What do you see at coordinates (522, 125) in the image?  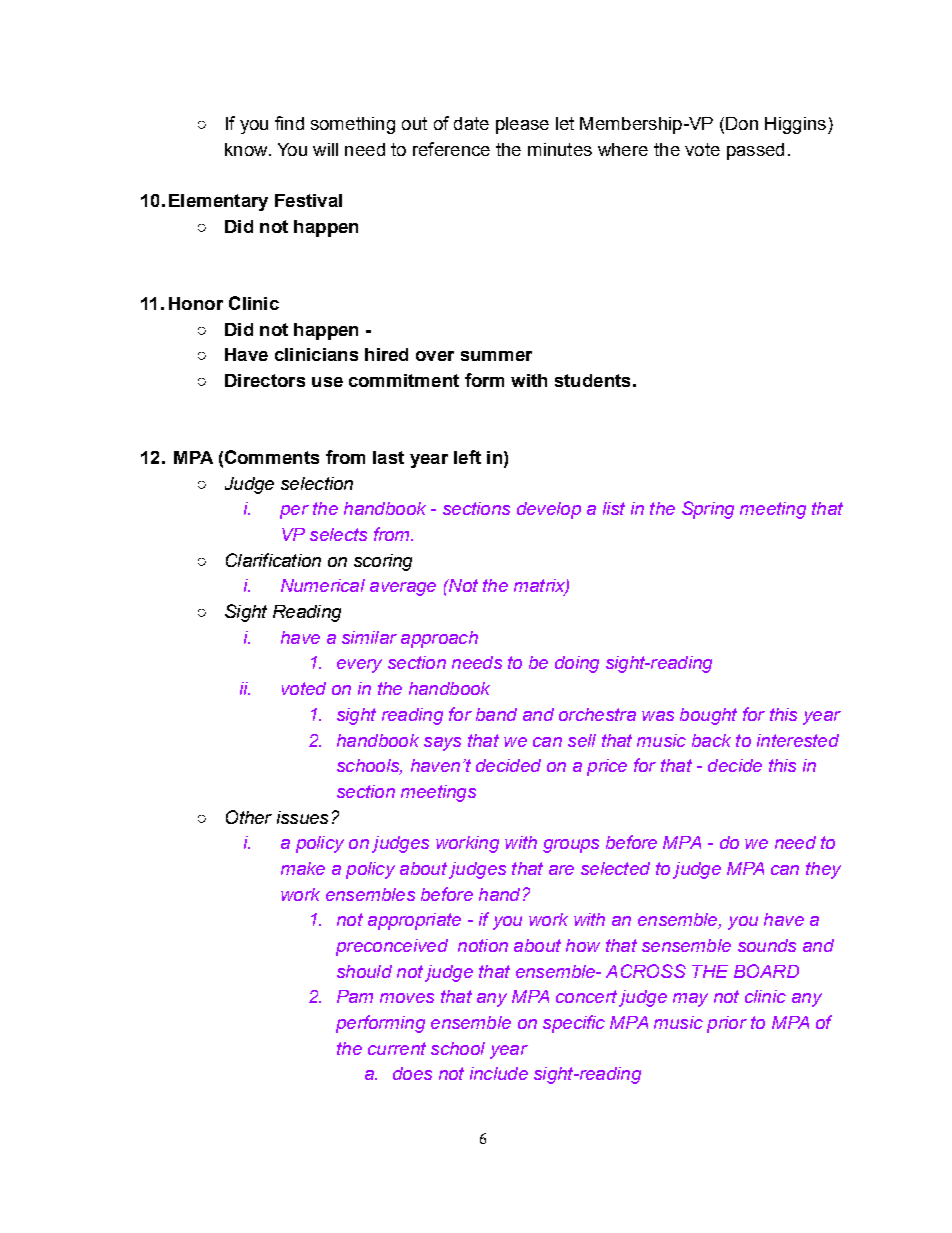 I see `please` at bounding box center [522, 125].
